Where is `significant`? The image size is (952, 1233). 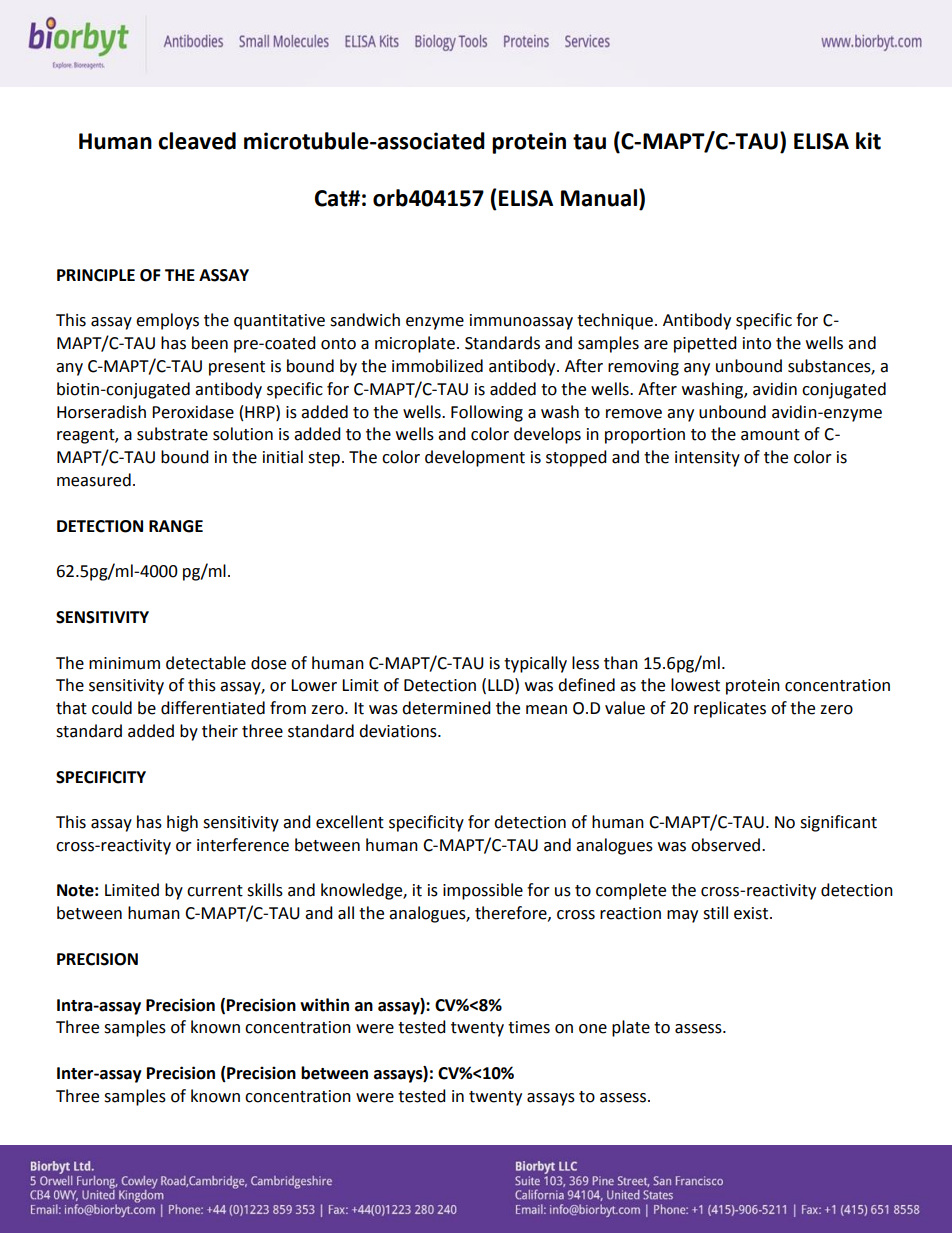
significant is located at coordinates (838, 823).
